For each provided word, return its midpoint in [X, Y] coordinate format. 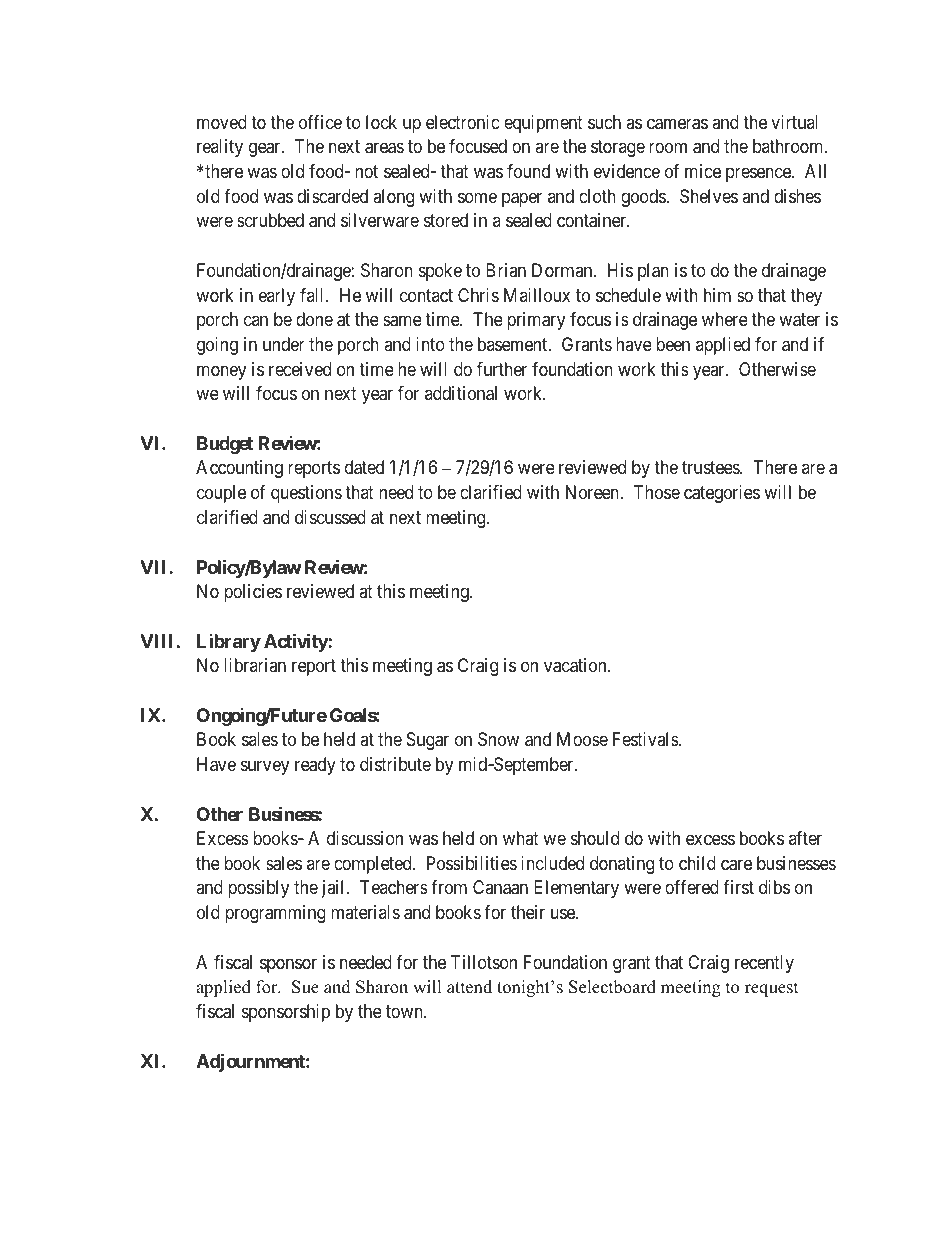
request [772, 989]
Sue [305, 987]
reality [220, 148]
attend [469, 987]
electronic [463, 122]
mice [703, 171]
